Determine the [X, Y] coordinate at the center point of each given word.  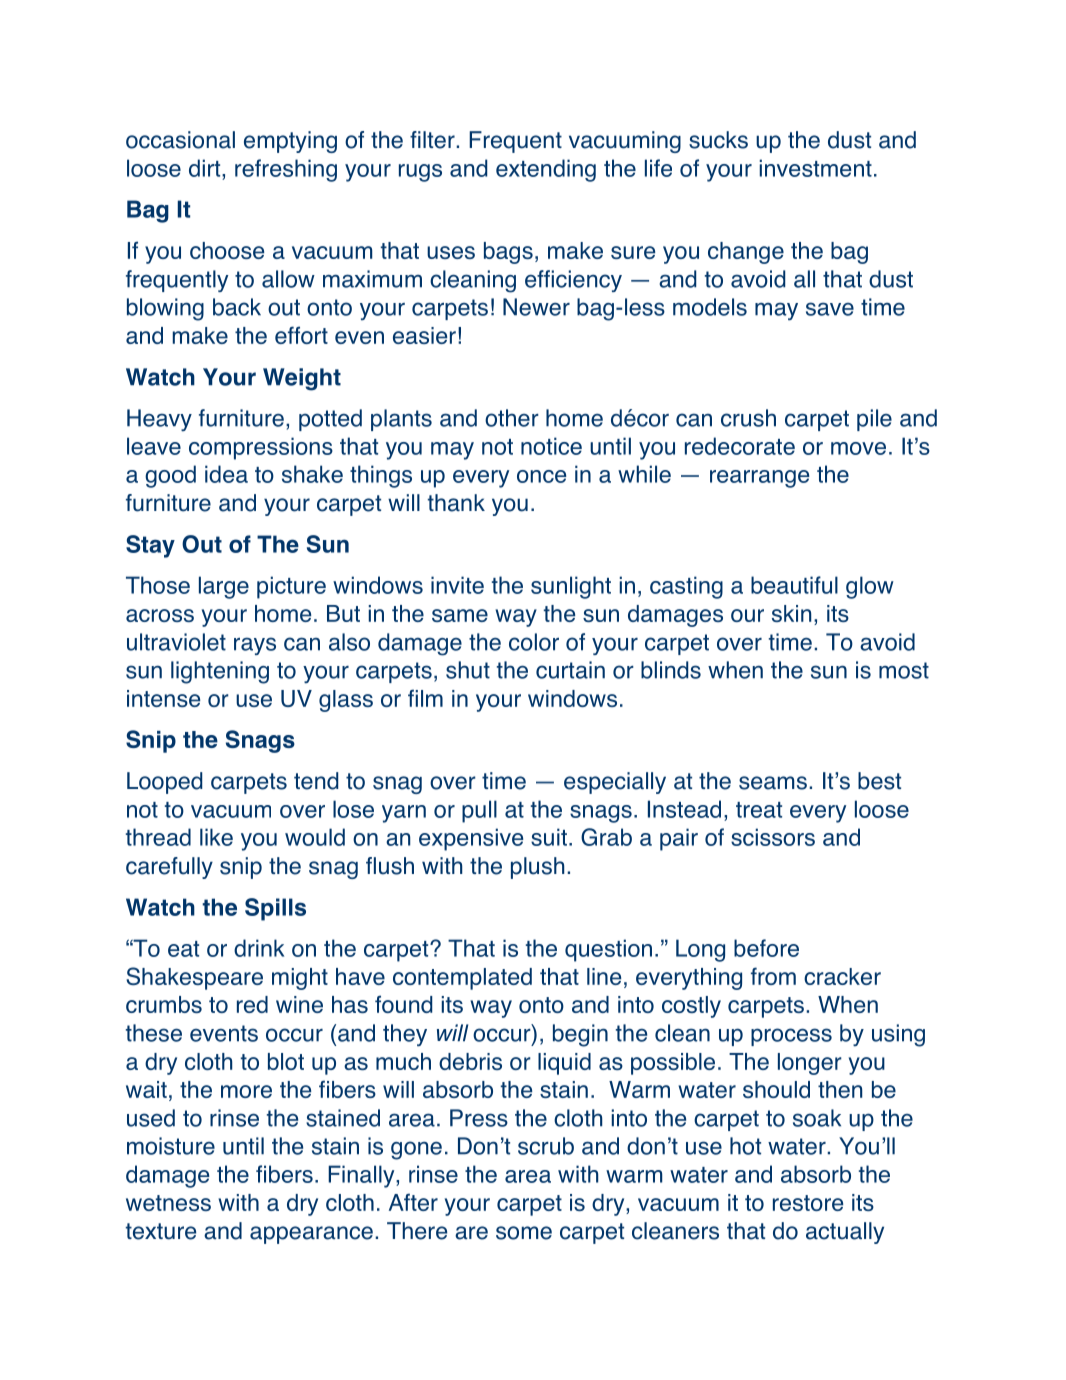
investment [816, 168]
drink [259, 948]
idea [226, 474]
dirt [206, 168]
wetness [168, 1203]
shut [468, 670]
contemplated [462, 979]
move [858, 448]
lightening [220, 672]
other [512, 418]
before [766, 948]
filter [433, 140]
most [904, 670]
